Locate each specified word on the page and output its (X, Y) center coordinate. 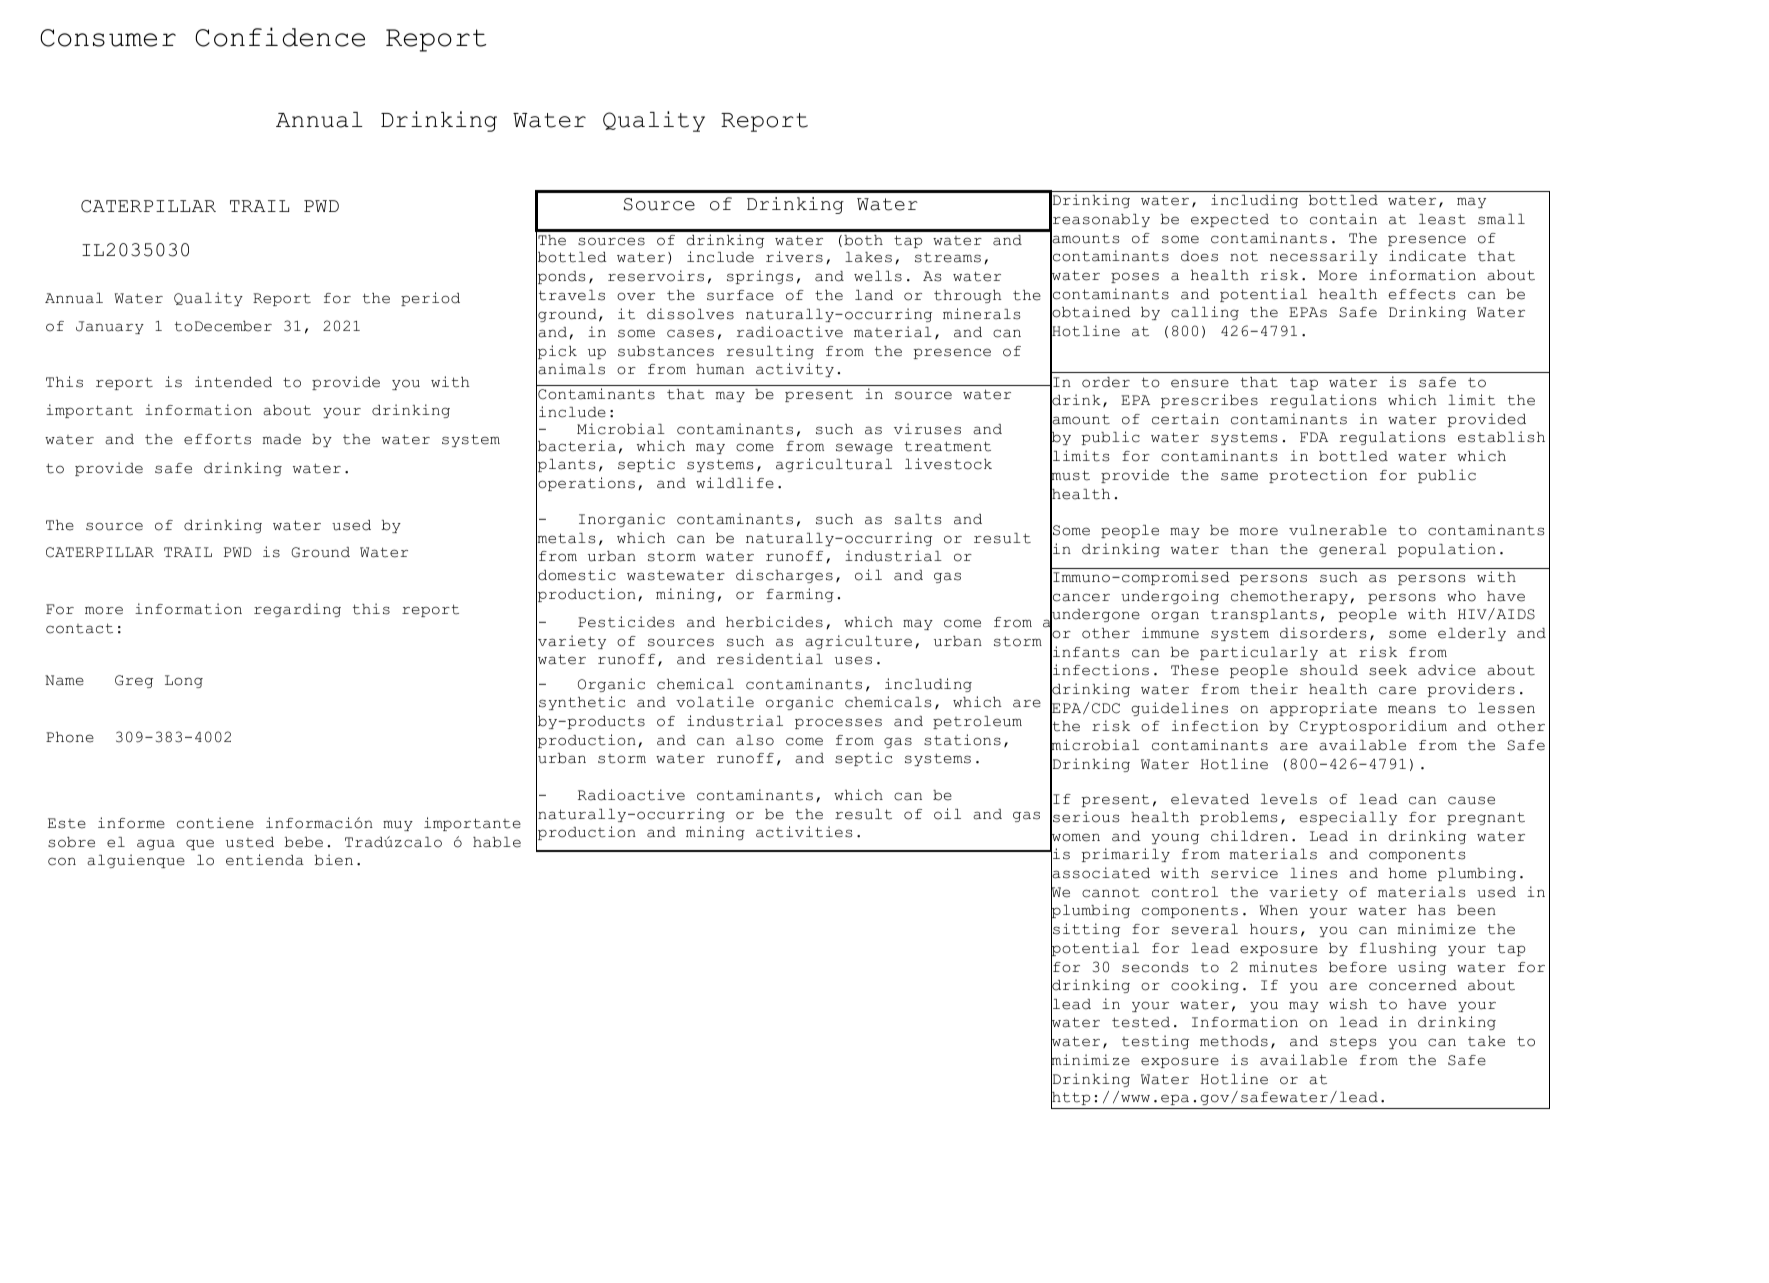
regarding (297, 610)
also (755, 740)
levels (1289, 799)
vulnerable (1338, 530)
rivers (794, 257)
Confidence (280, 37)
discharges (784, 576)
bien (334, 860)
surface (740, 295)
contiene (215, 823)
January (110, 327)
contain (1343, 219)
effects (1421, 294)
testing (1155, 1042)
